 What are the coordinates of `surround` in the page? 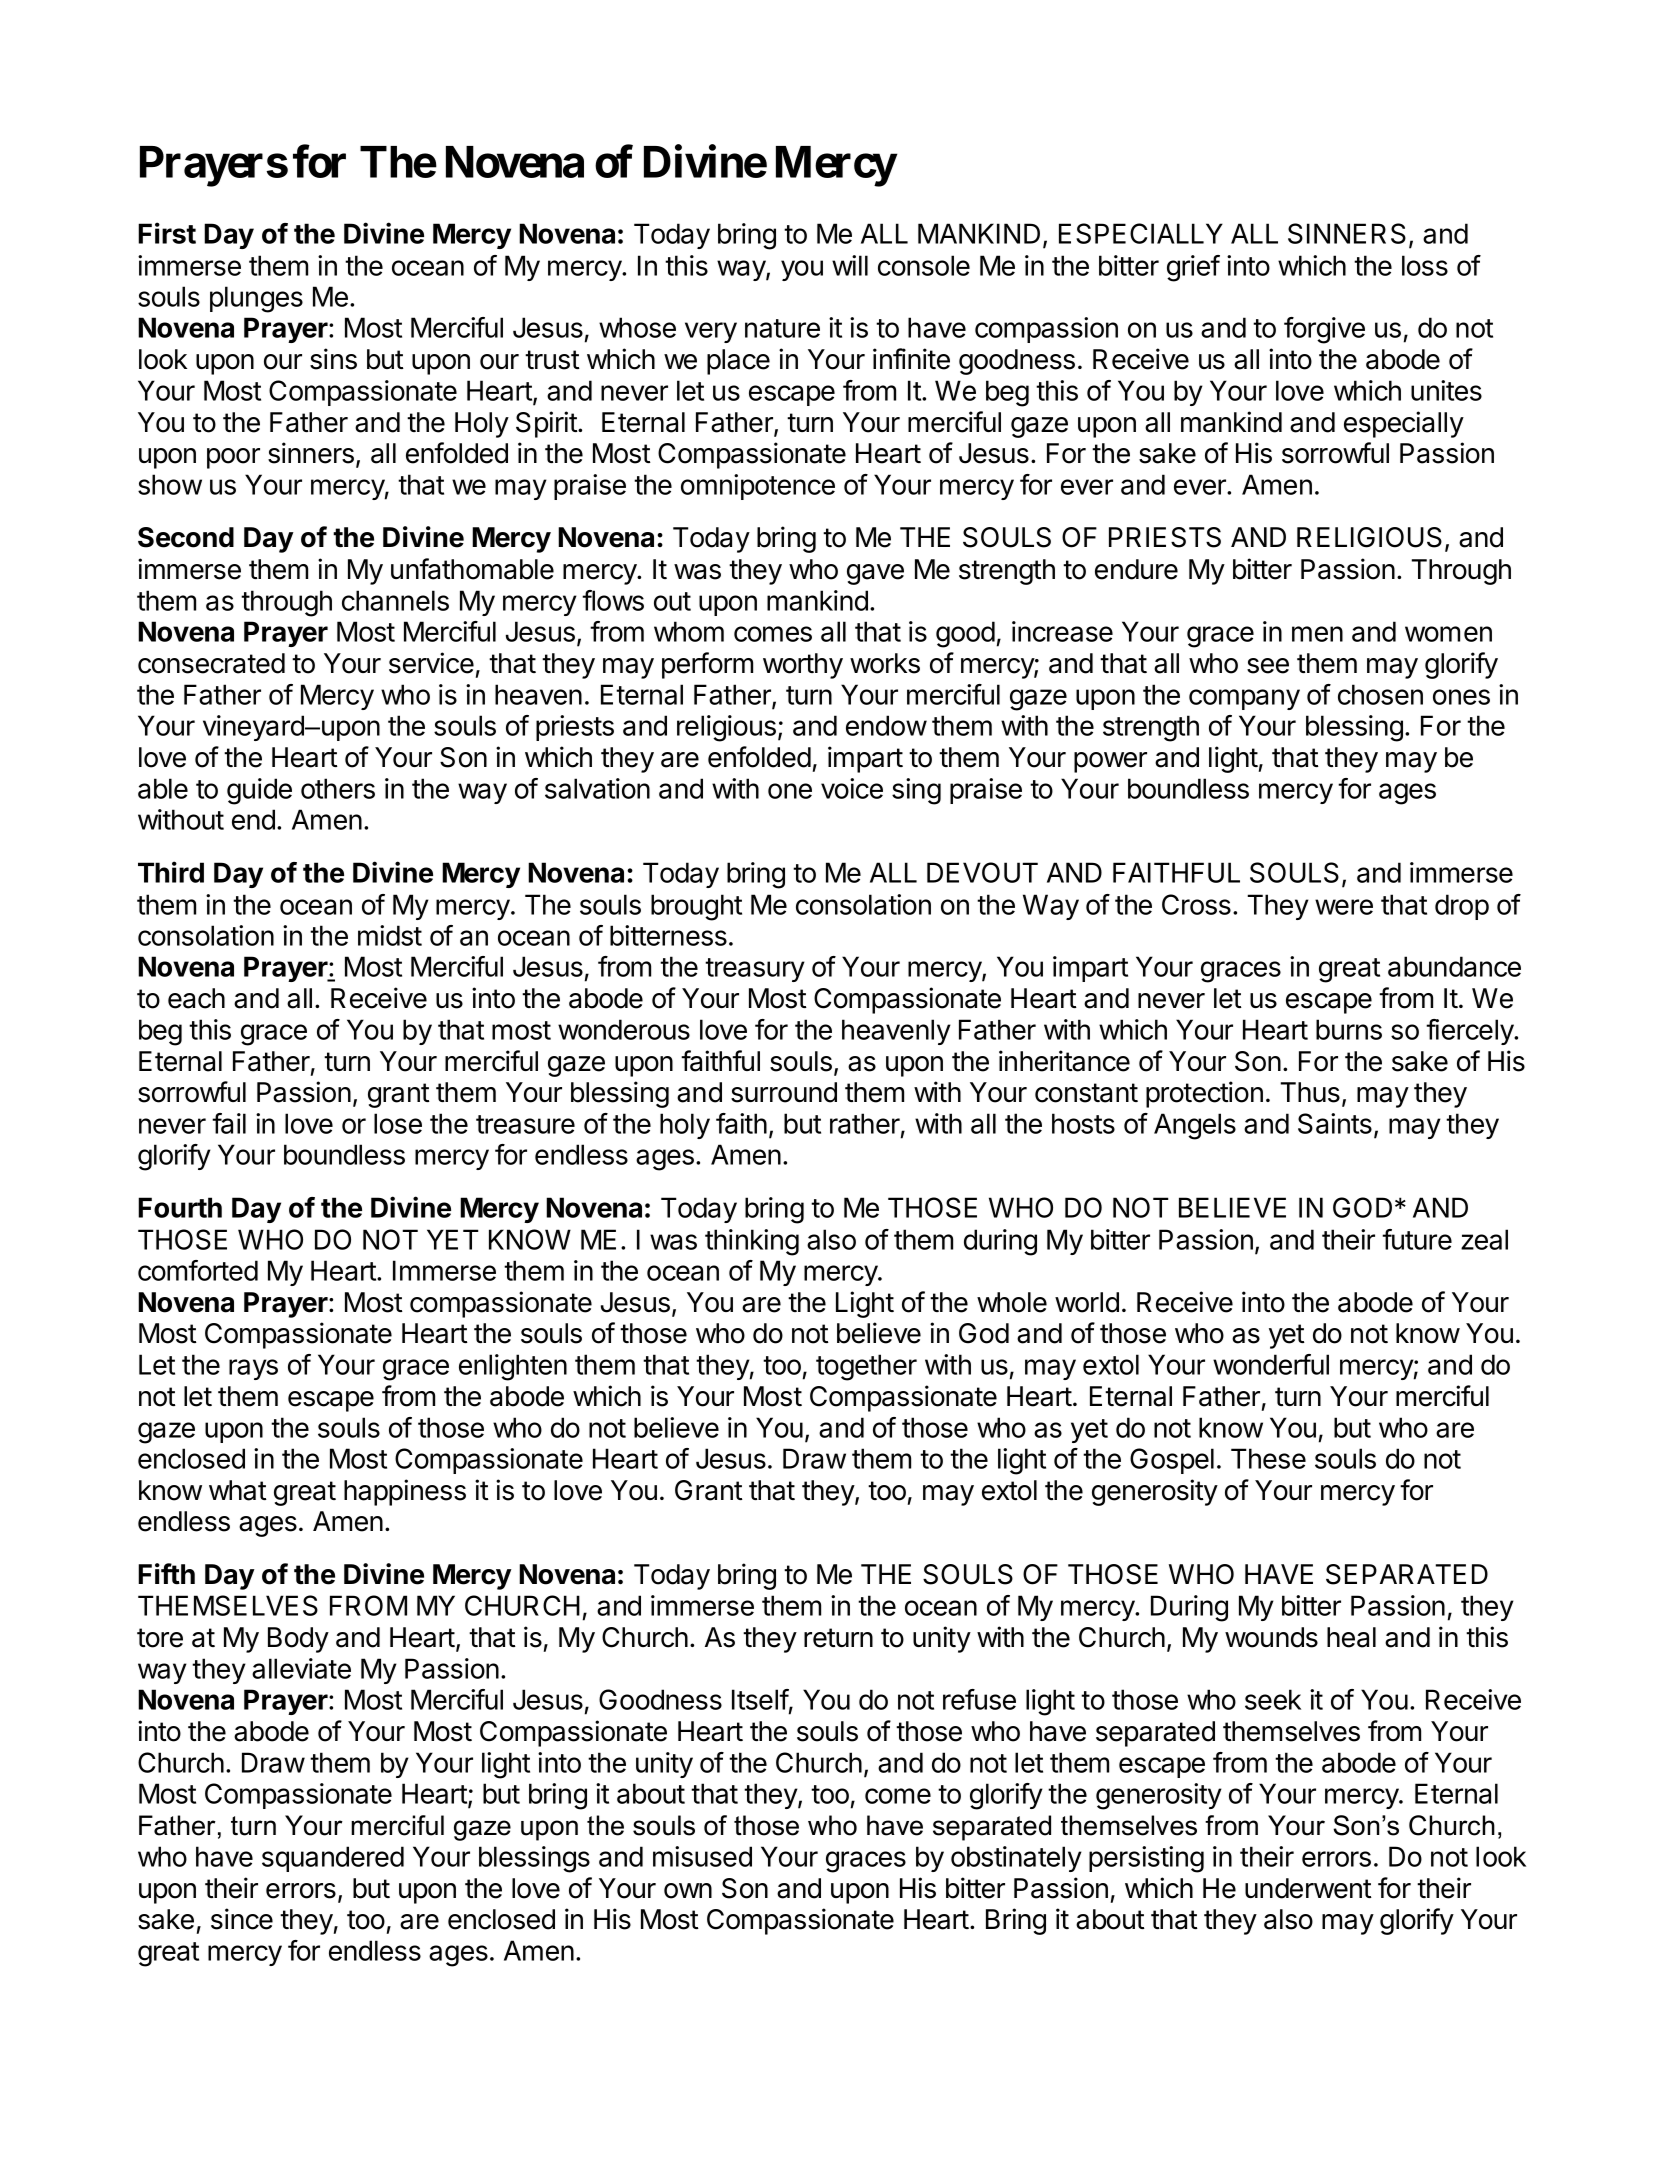 It's located at (784, 1092).
